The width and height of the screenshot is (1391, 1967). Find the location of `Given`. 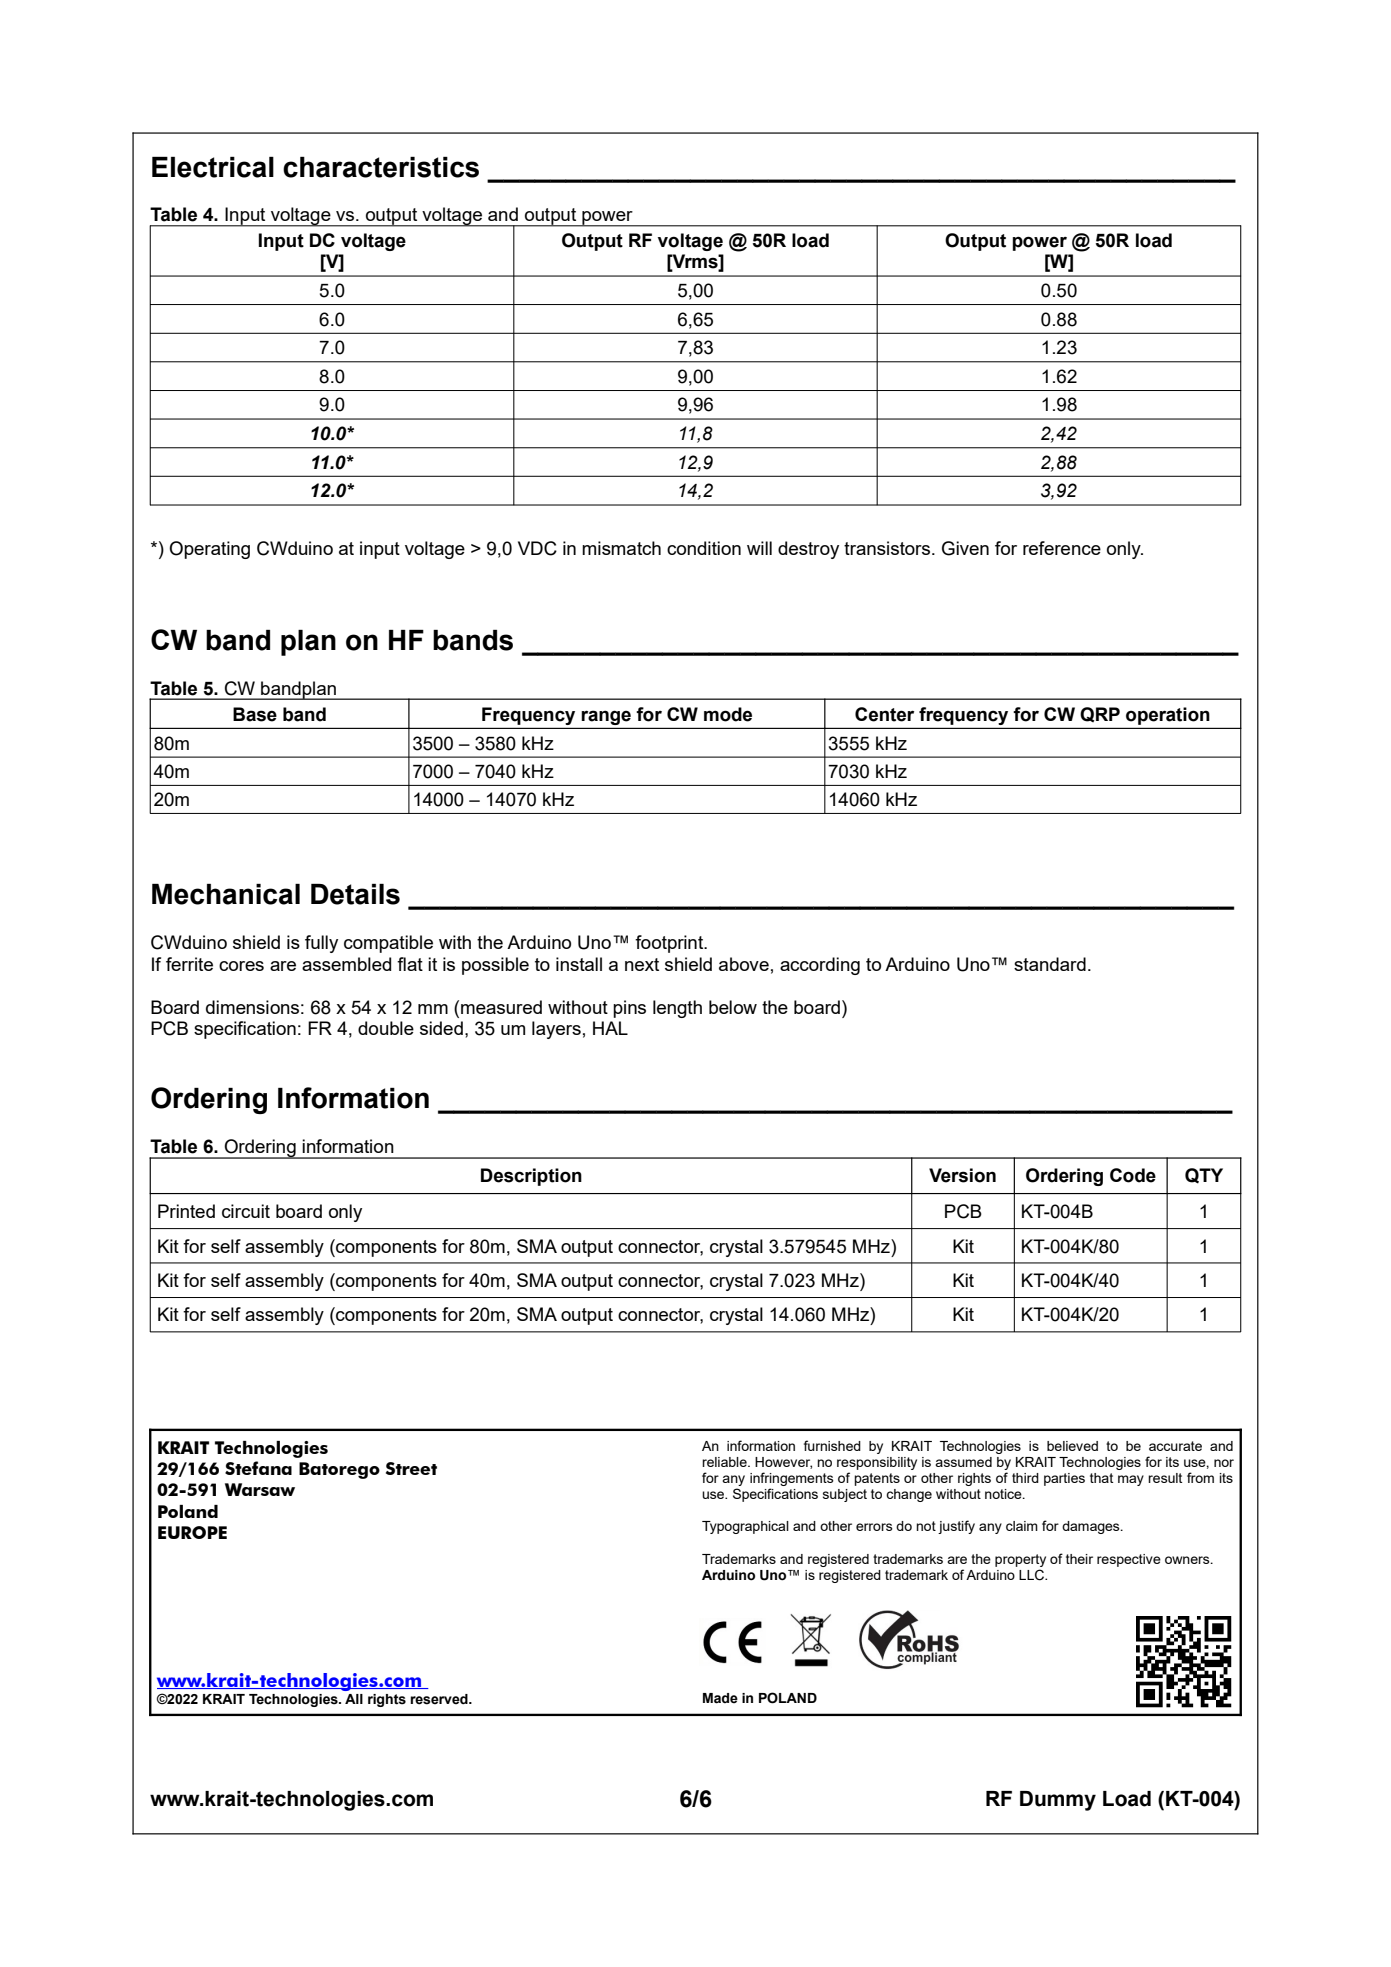

Given is located at coordinates (965, 548).
